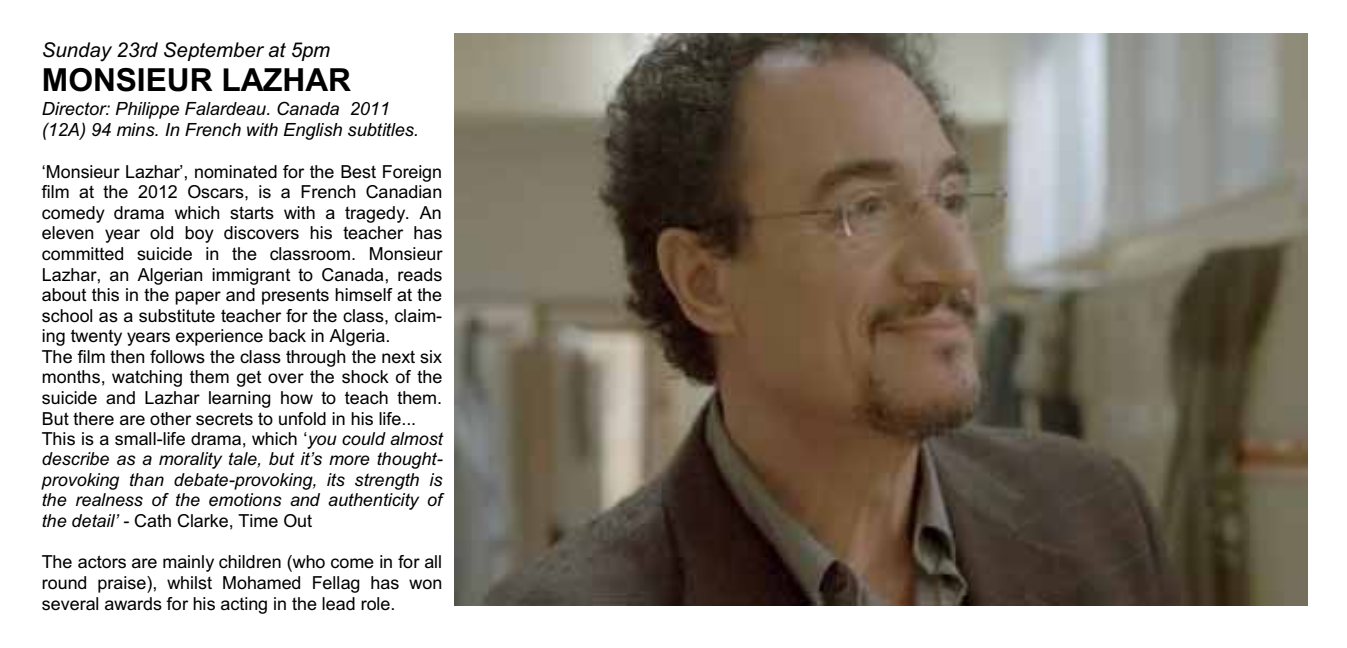  Describe the element at coordinates (382, 130) in the screenshot. I see `subtitles` at that location.
